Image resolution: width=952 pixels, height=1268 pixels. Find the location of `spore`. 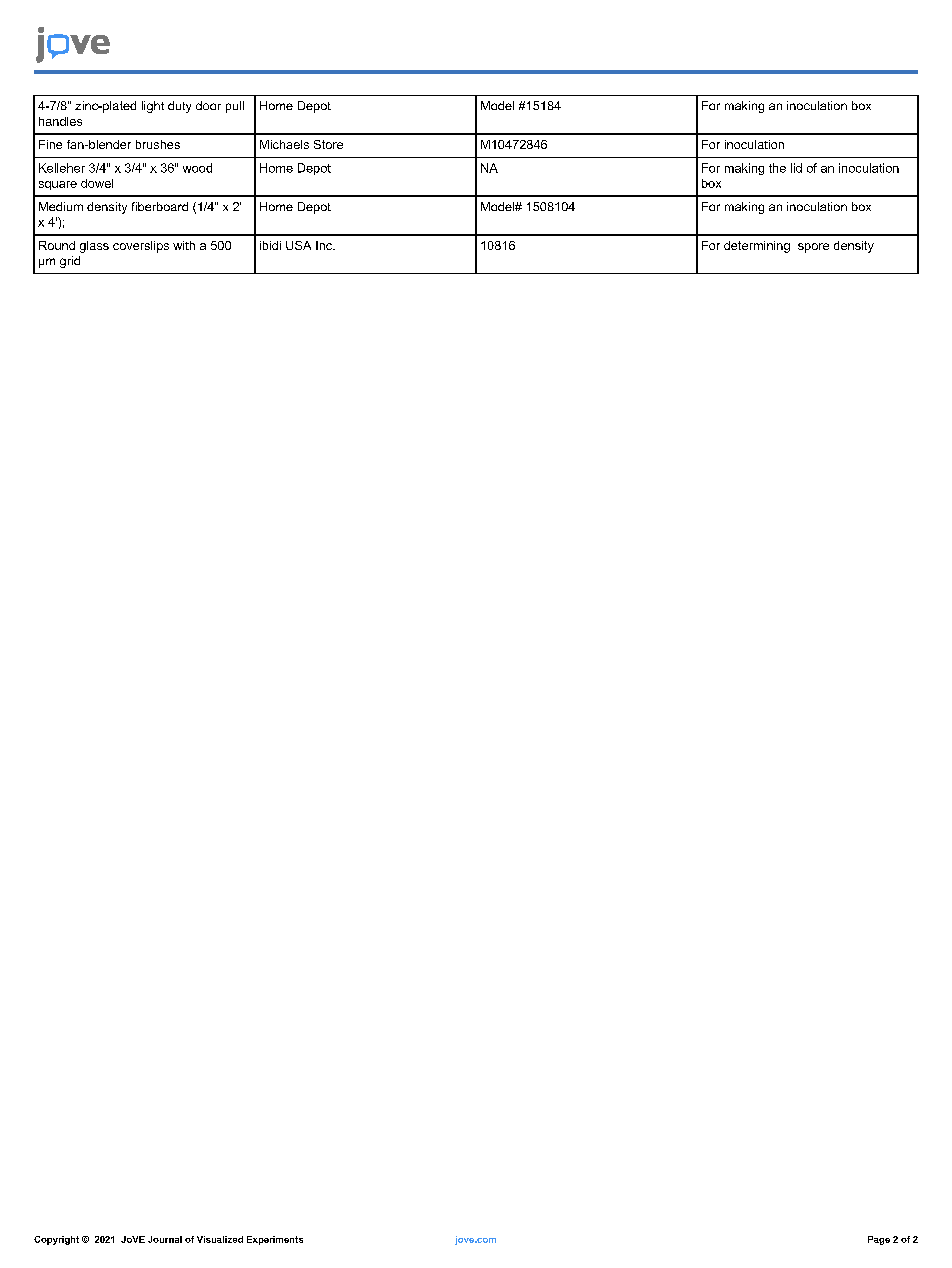

spore is located at coordinates (813, 248).
